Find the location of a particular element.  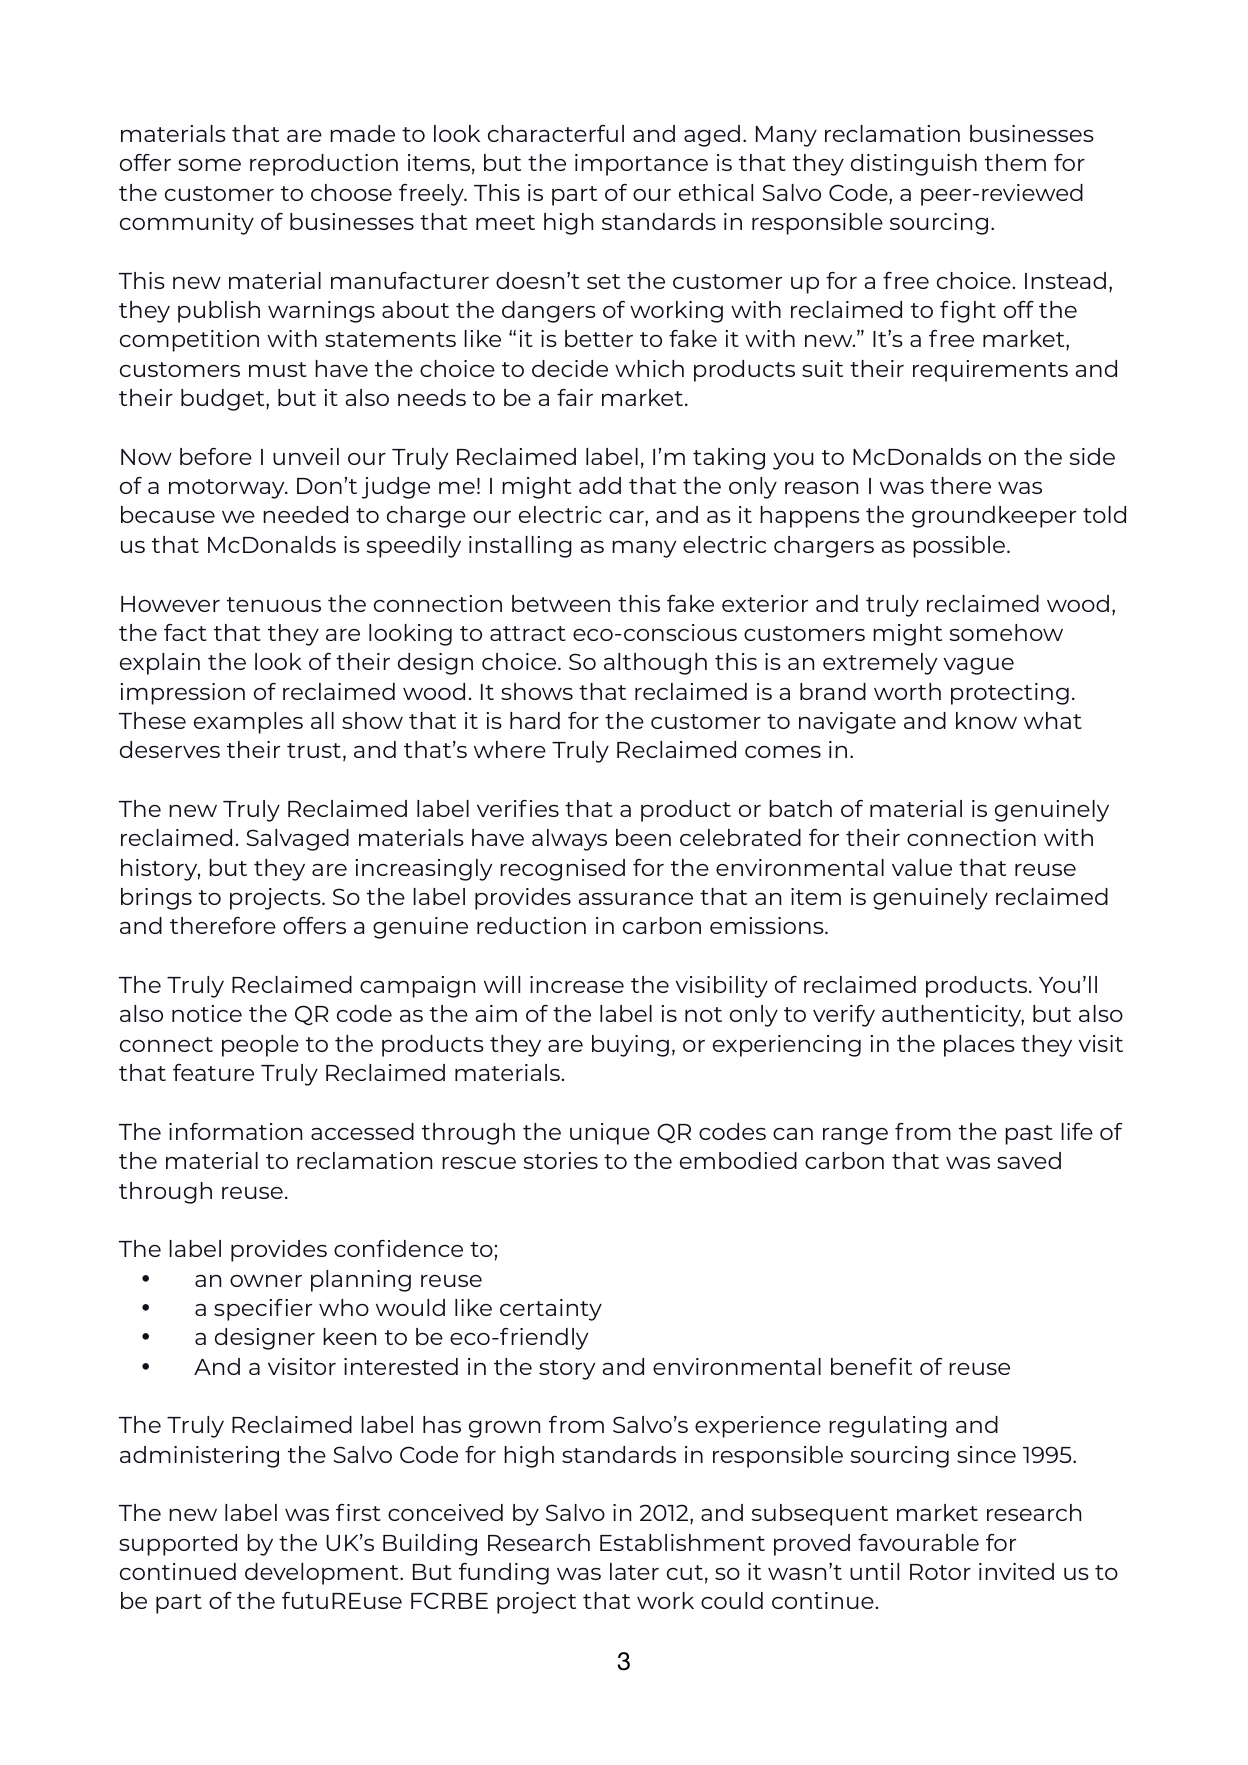

invited is located at coordinates (1016, 1571).
